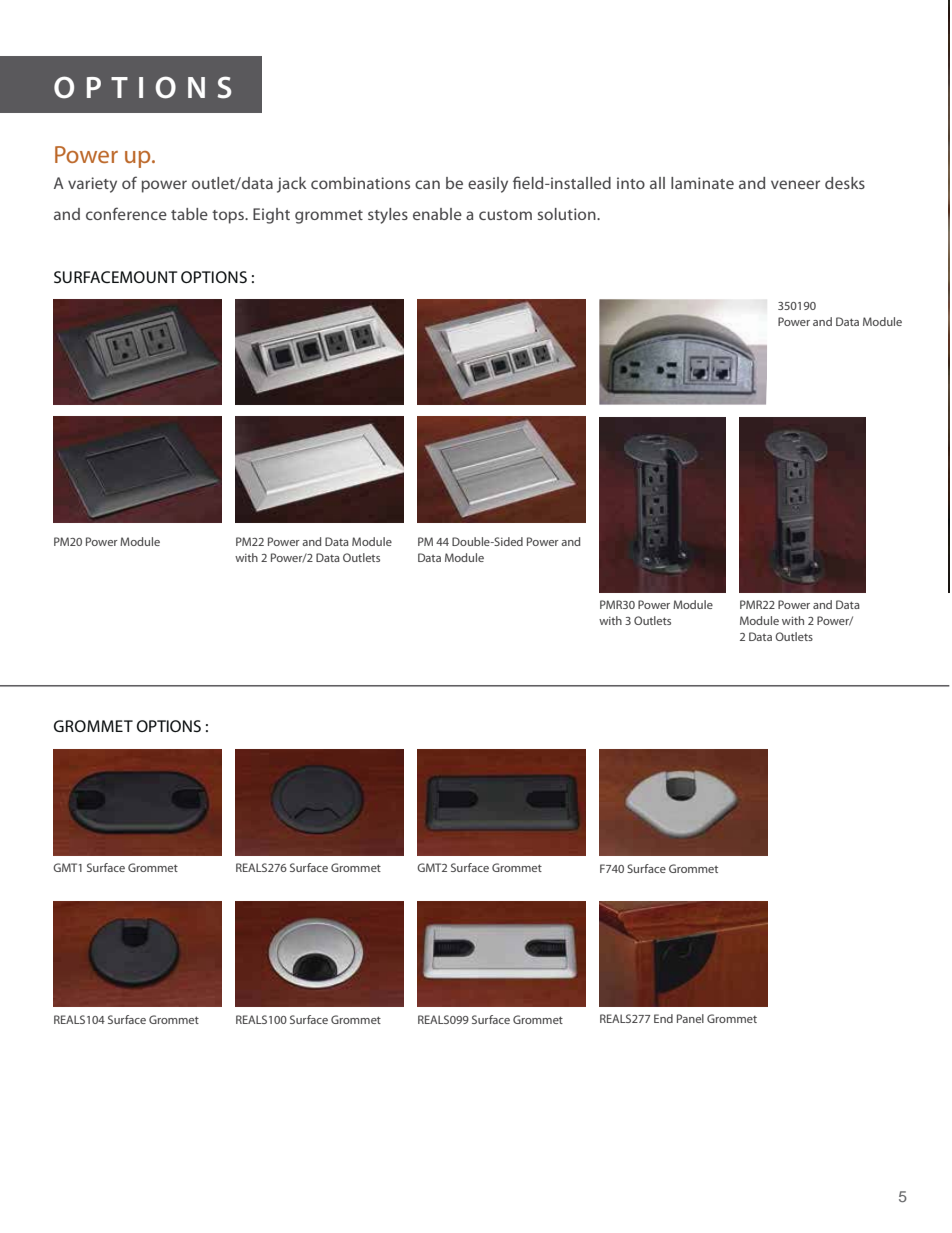  I want to click on tops, so click(229, 217).
